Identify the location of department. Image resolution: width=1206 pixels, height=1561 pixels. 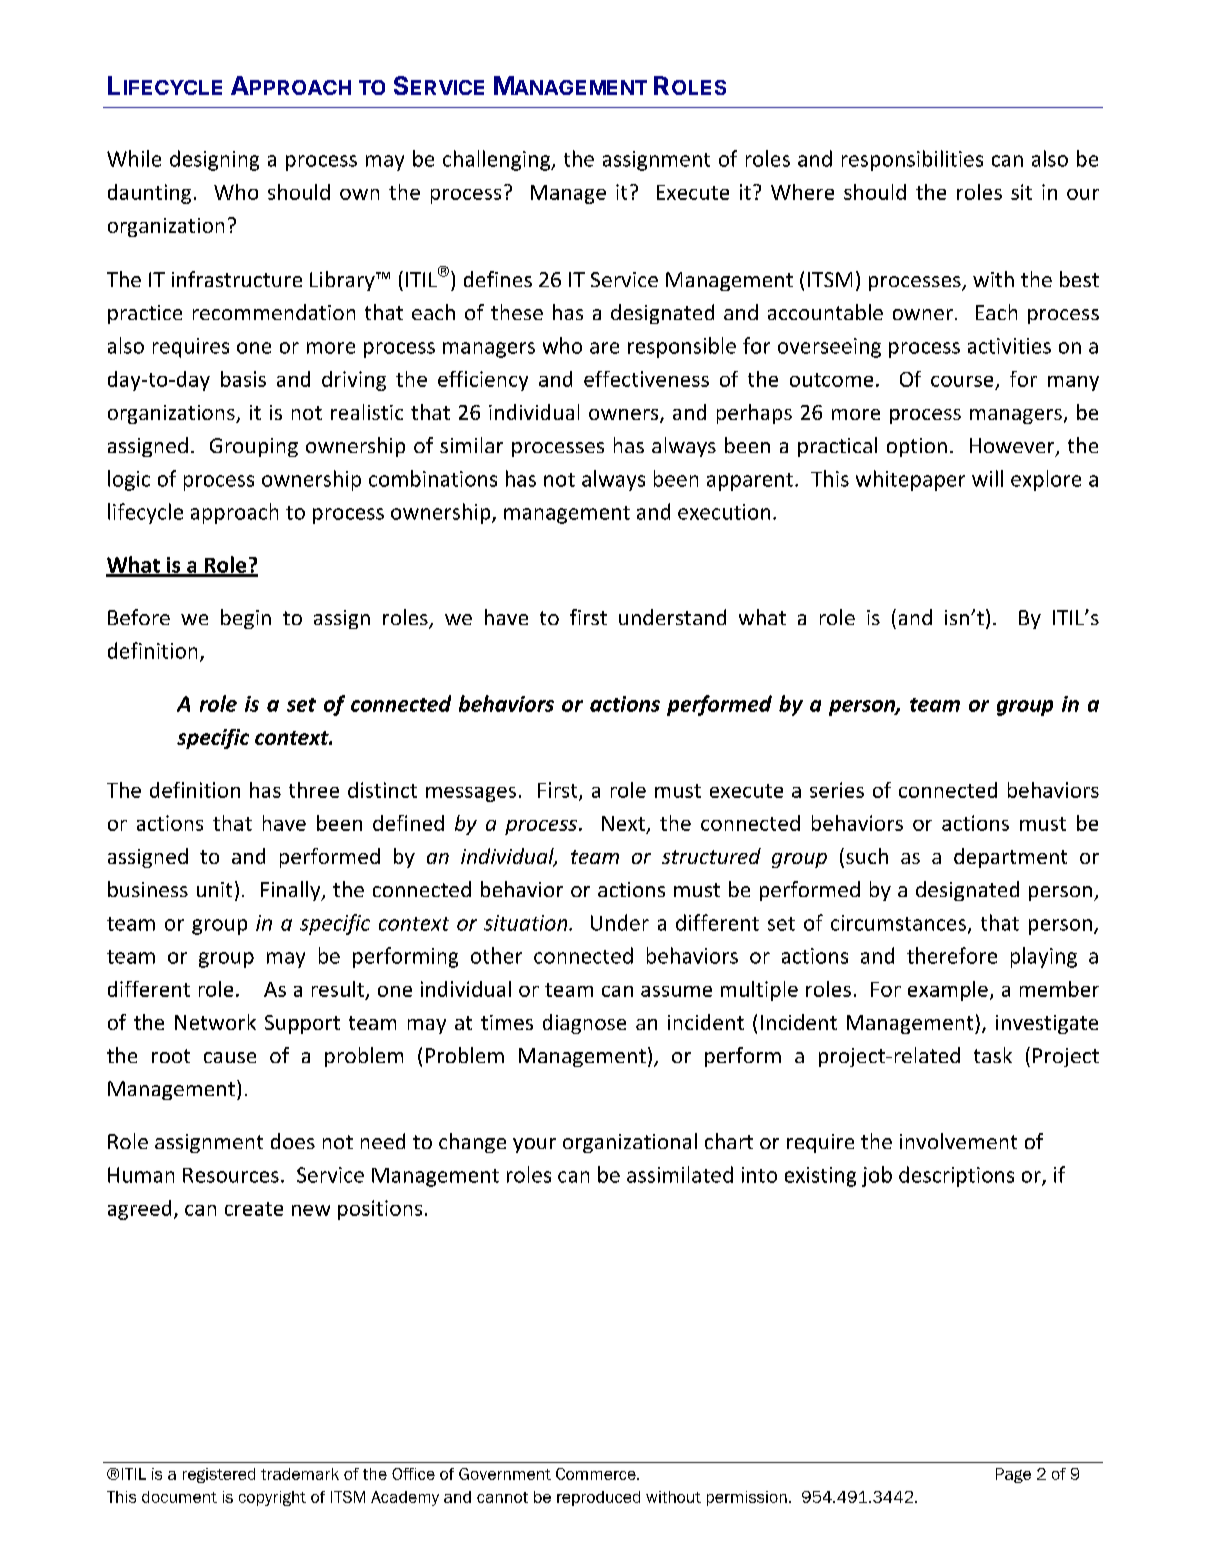
(1010, 858).
